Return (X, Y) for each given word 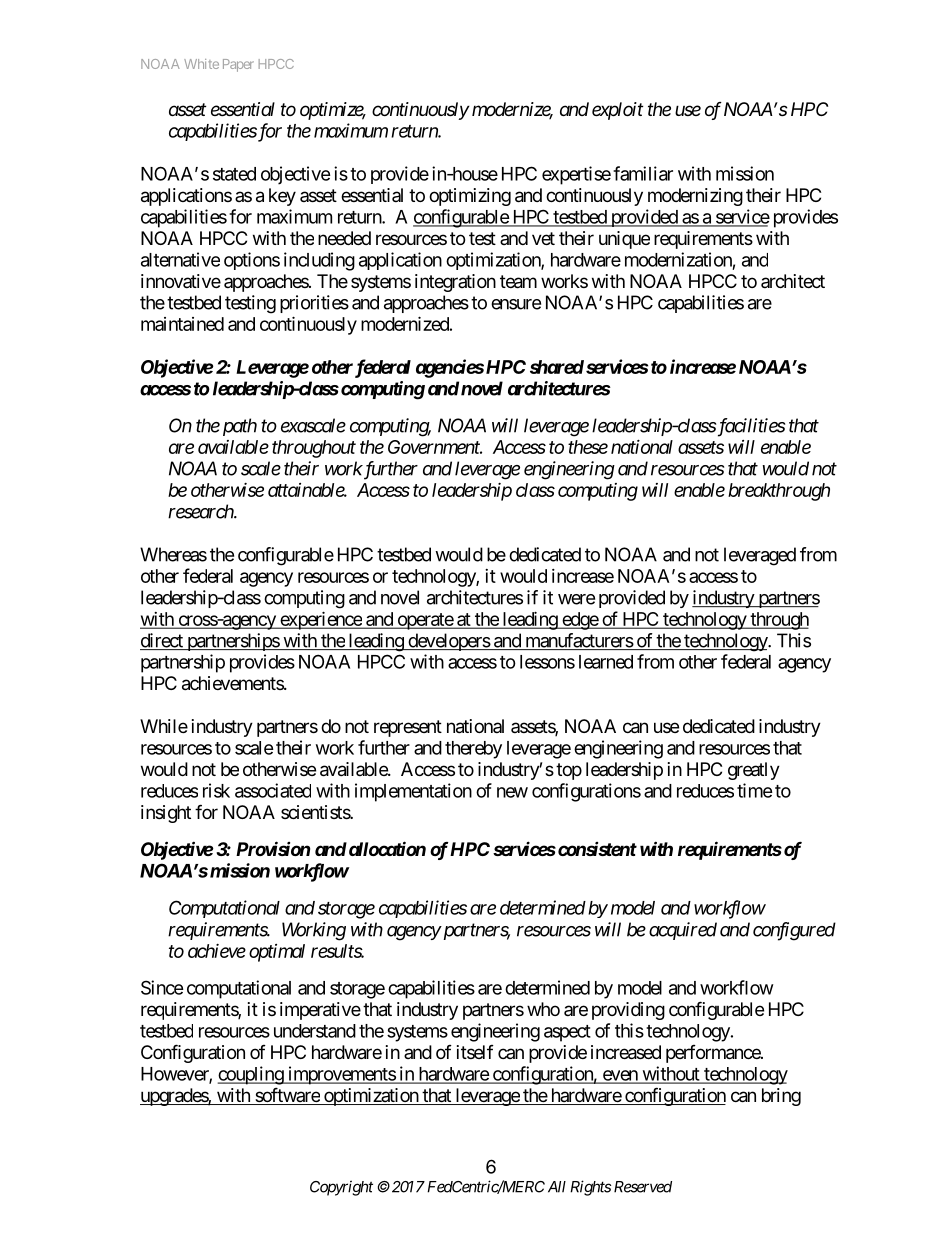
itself (475, 1052)
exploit (617, 111)
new (512, 792)
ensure (516, 304)
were (576, 599)
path (238, 427)
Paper (238, 65)
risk (216, 790)
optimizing (470, 197)
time (755, 790)
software (287, 1096)
